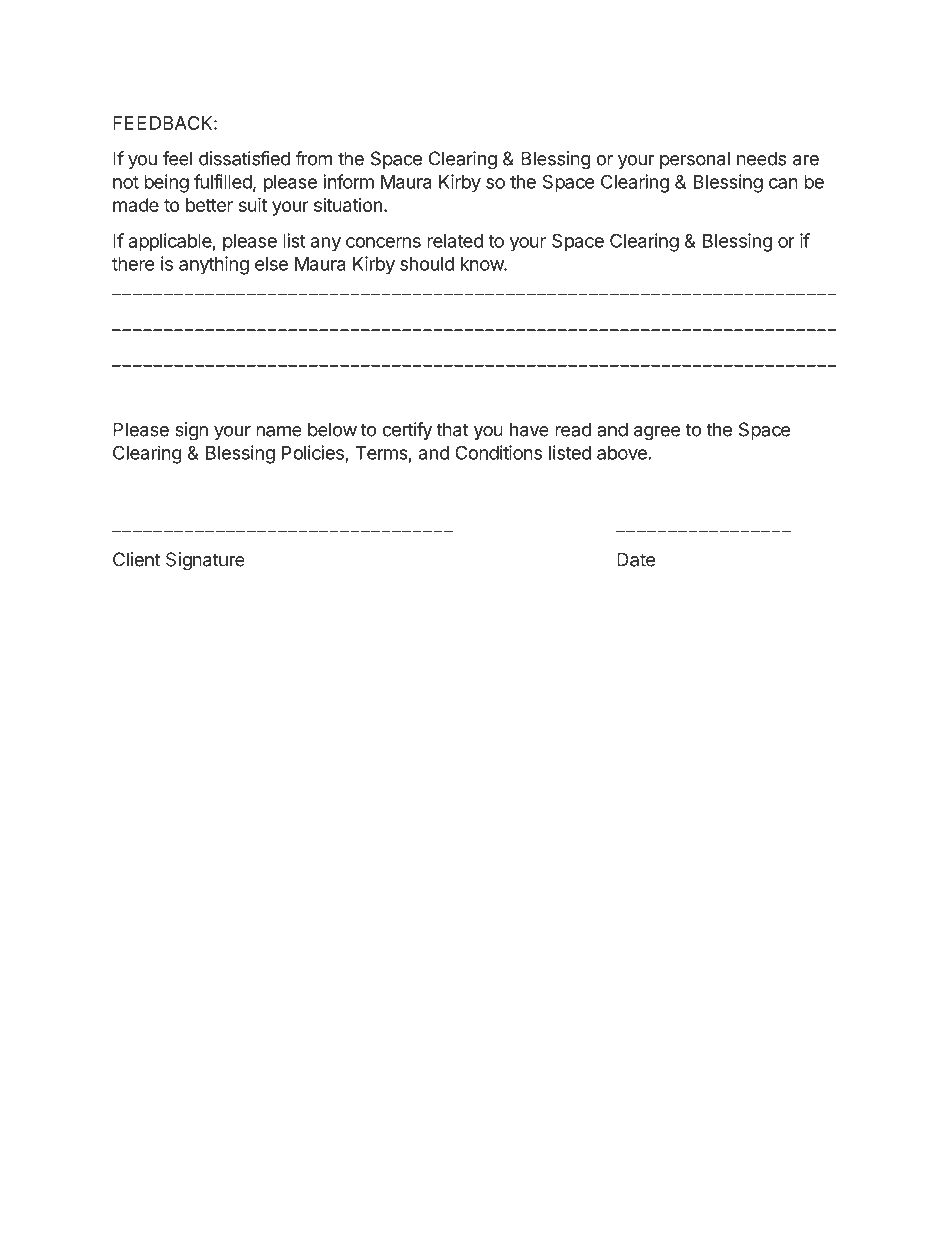  What do you see at coordinates (214, 265) in the screenshot?
I see `anything` at bounding box center [214, 265].
